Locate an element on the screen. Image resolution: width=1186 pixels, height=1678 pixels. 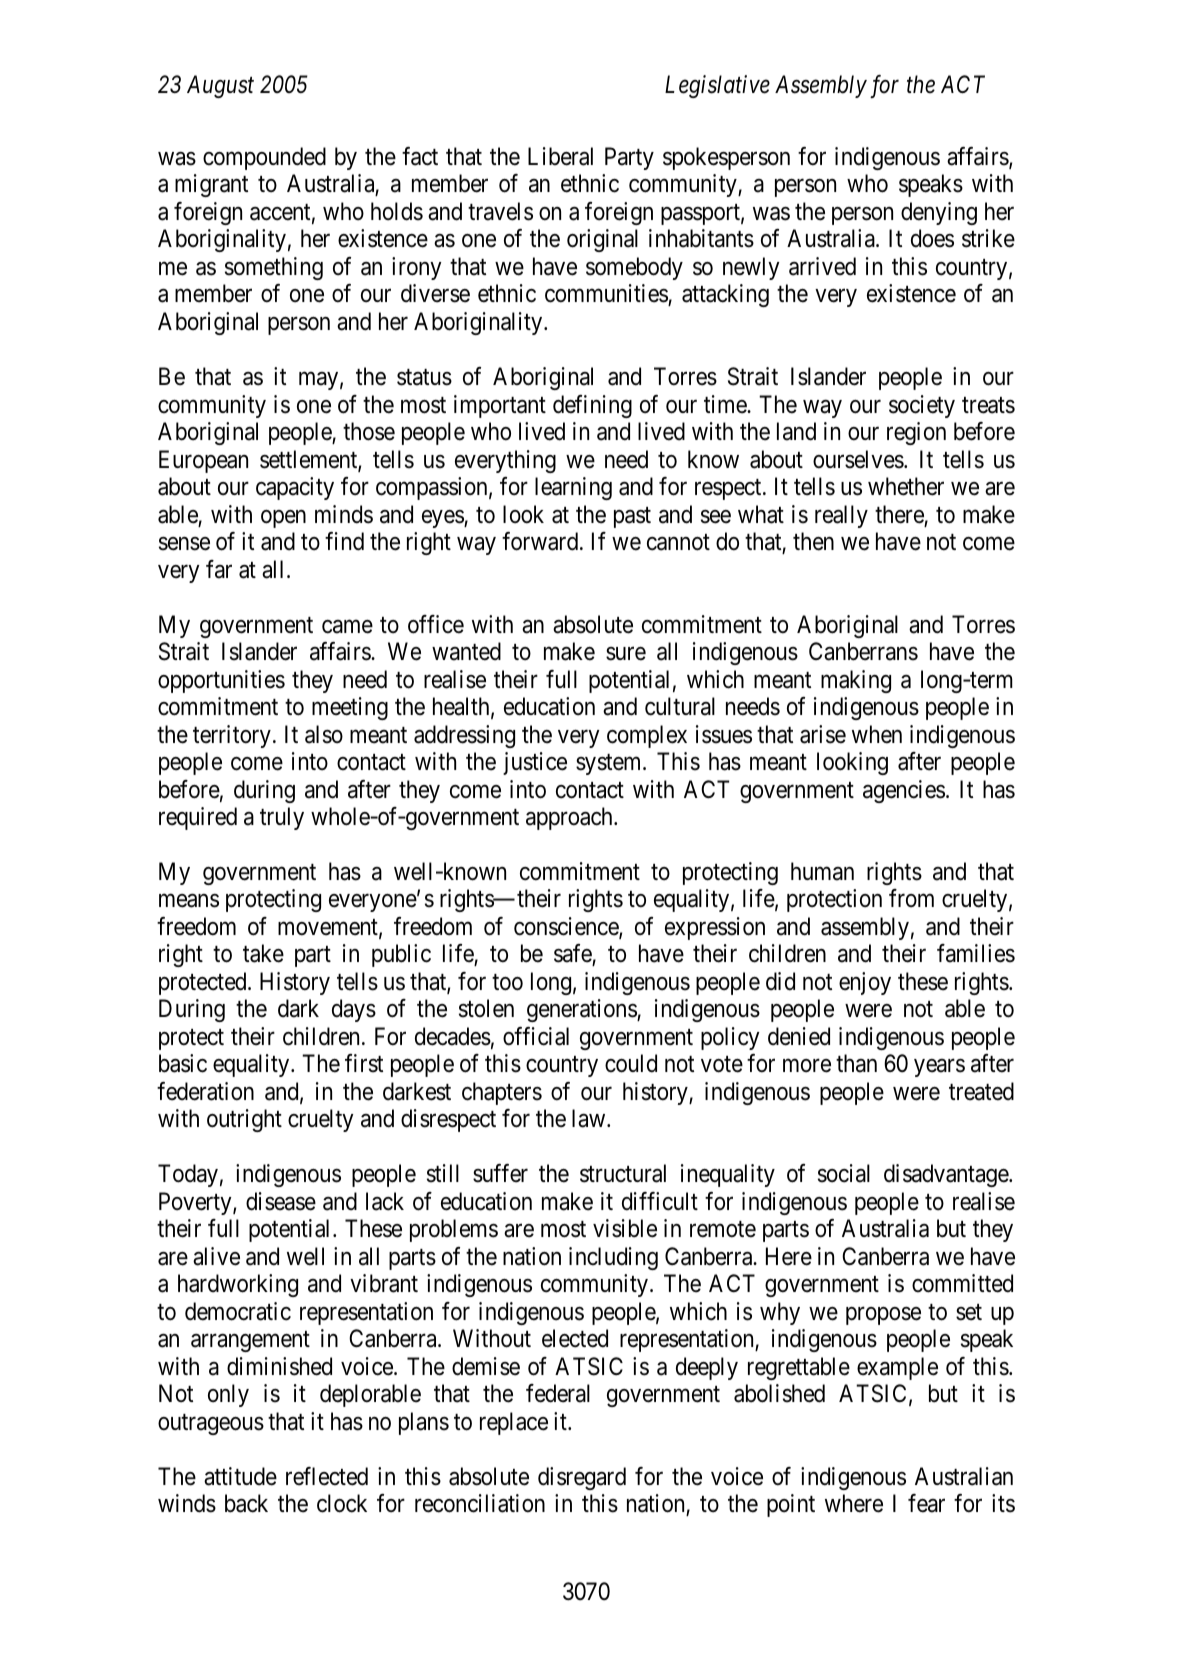
disease is located at coordinates (281, 1201).
